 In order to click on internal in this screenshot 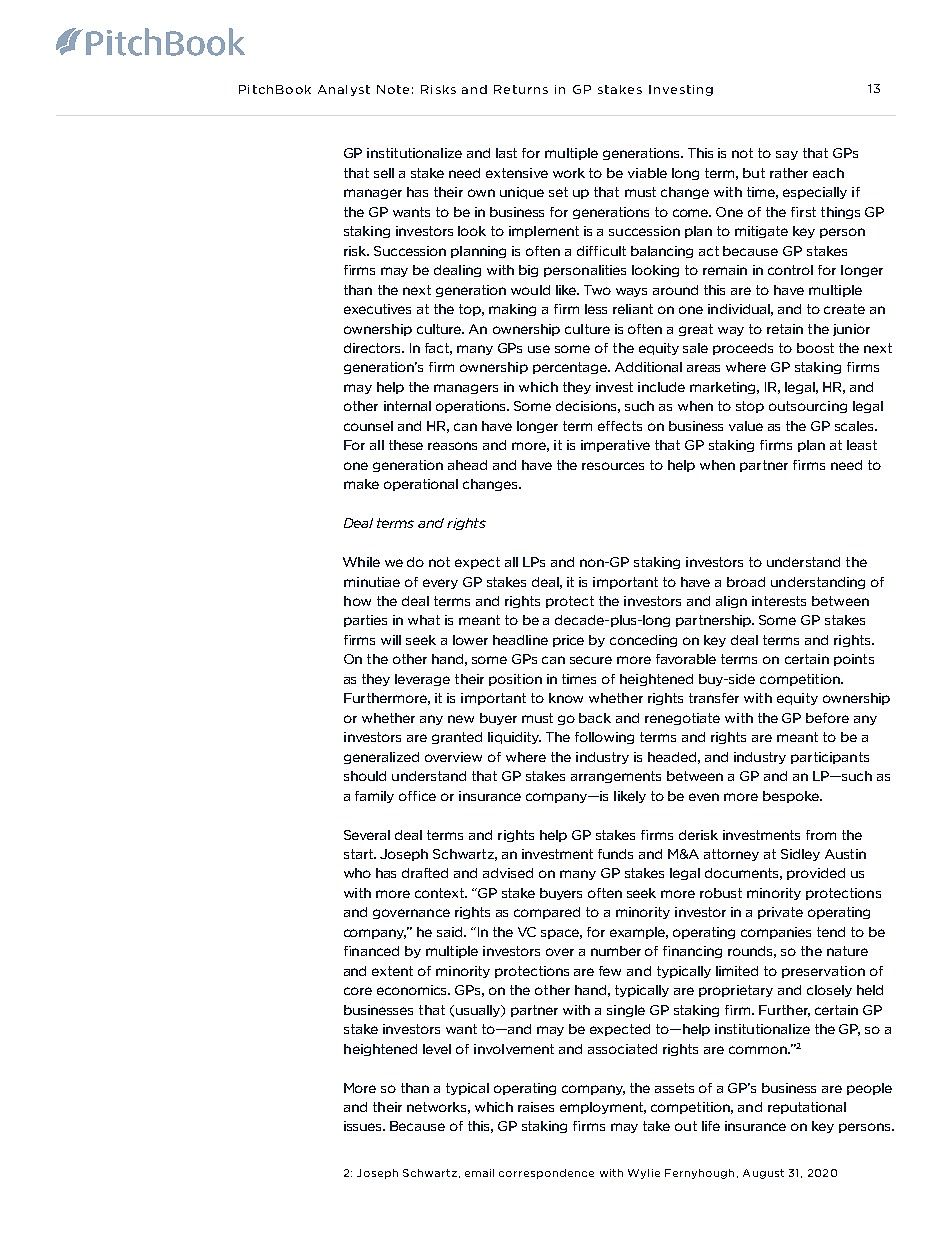, I will do `click(407, 406)`.
